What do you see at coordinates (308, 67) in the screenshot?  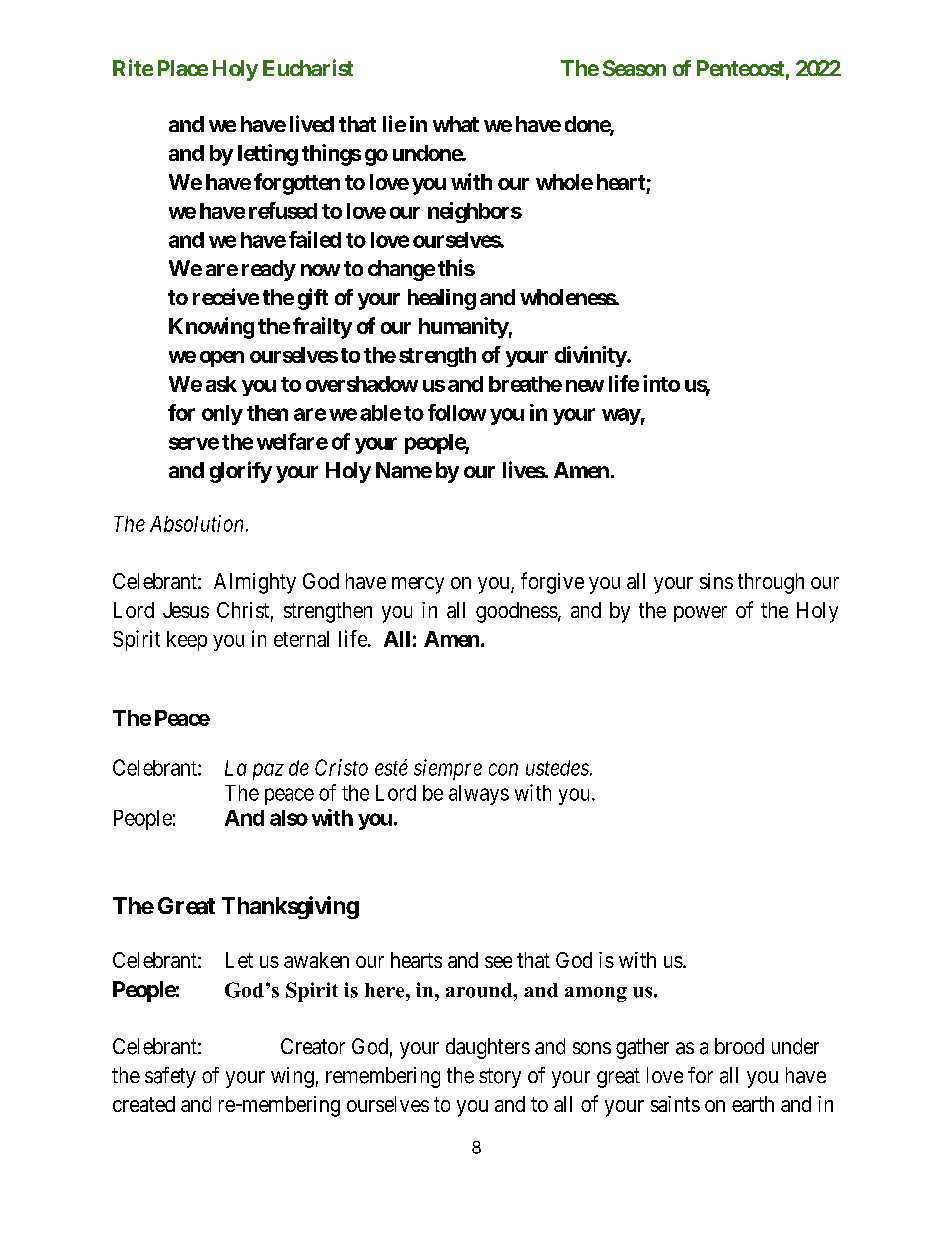 I see `Eucharist` at bounding box center [308, 67].
